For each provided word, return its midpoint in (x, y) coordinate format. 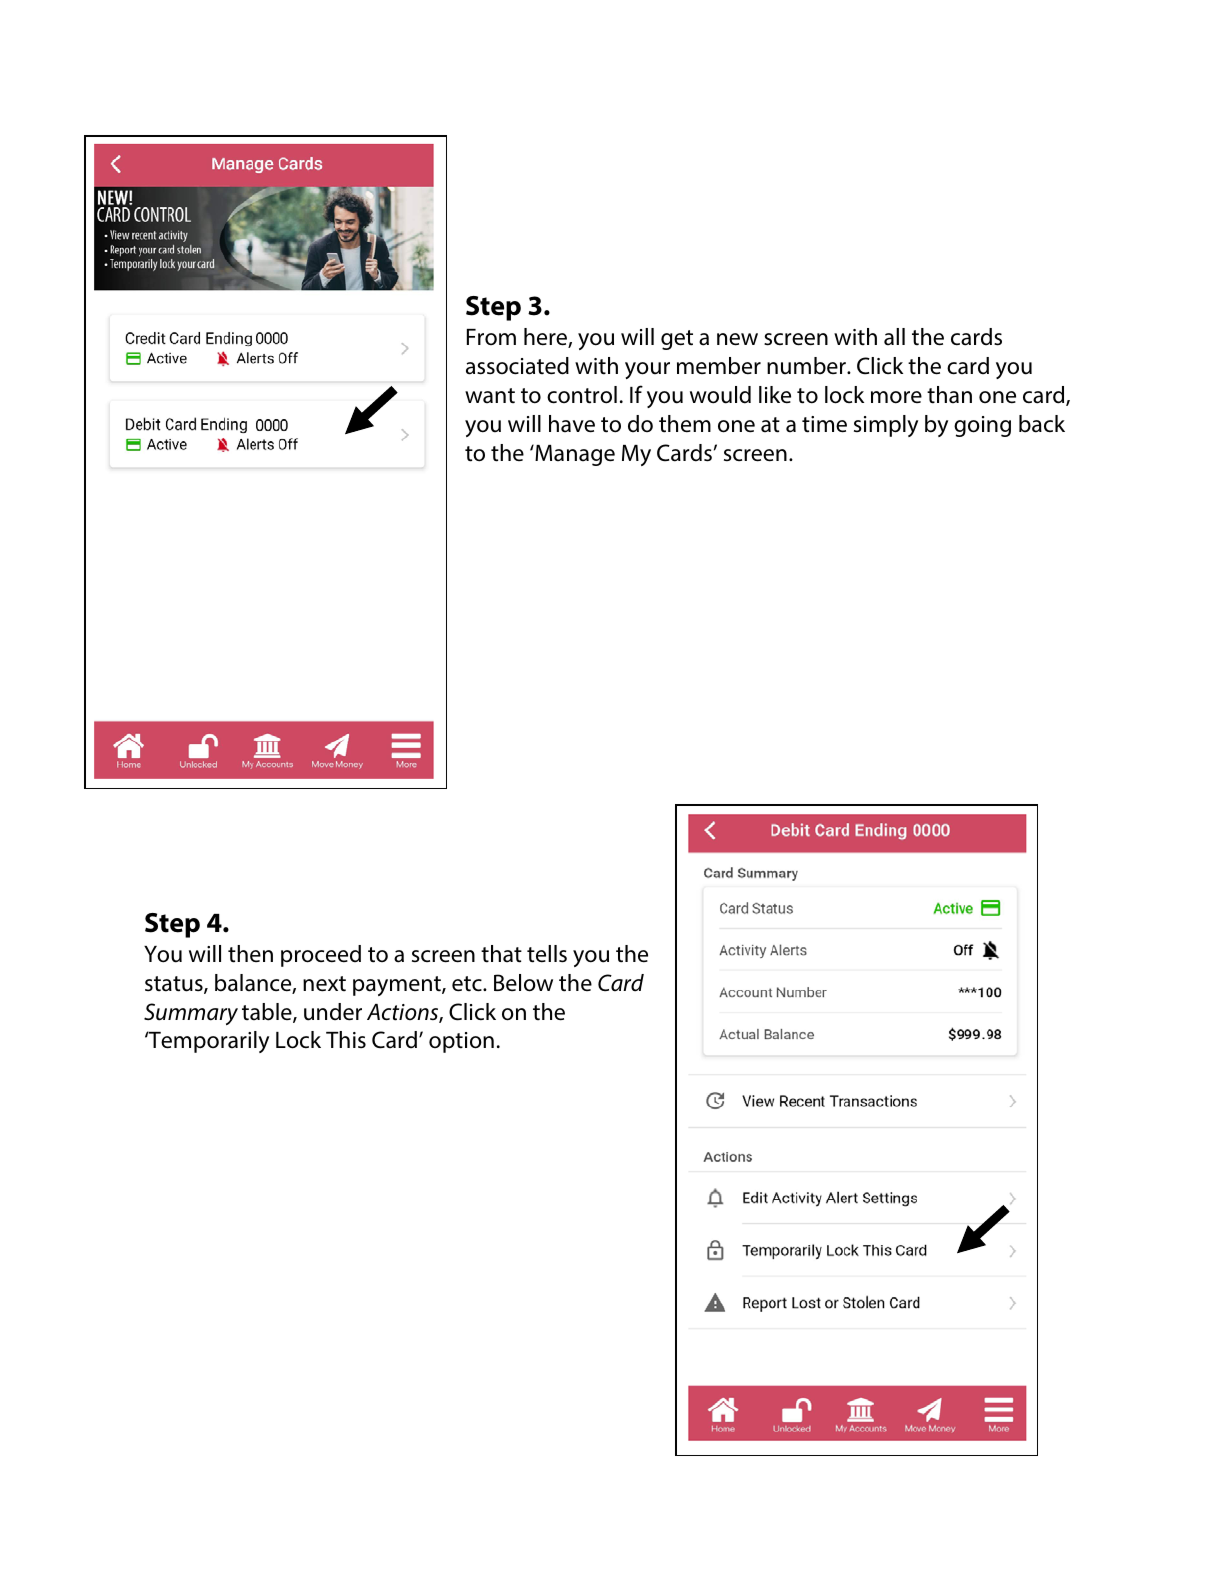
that (501, 954)
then (250, 954)
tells (547, 954)
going (982, 426)
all (894, 337)
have (572, 424)
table (268, 1013)
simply (886, 426)
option (461, 1042)
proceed (321, 956)
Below (523, 983)
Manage (574, 455)
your (647, 370)
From (491, 337)
